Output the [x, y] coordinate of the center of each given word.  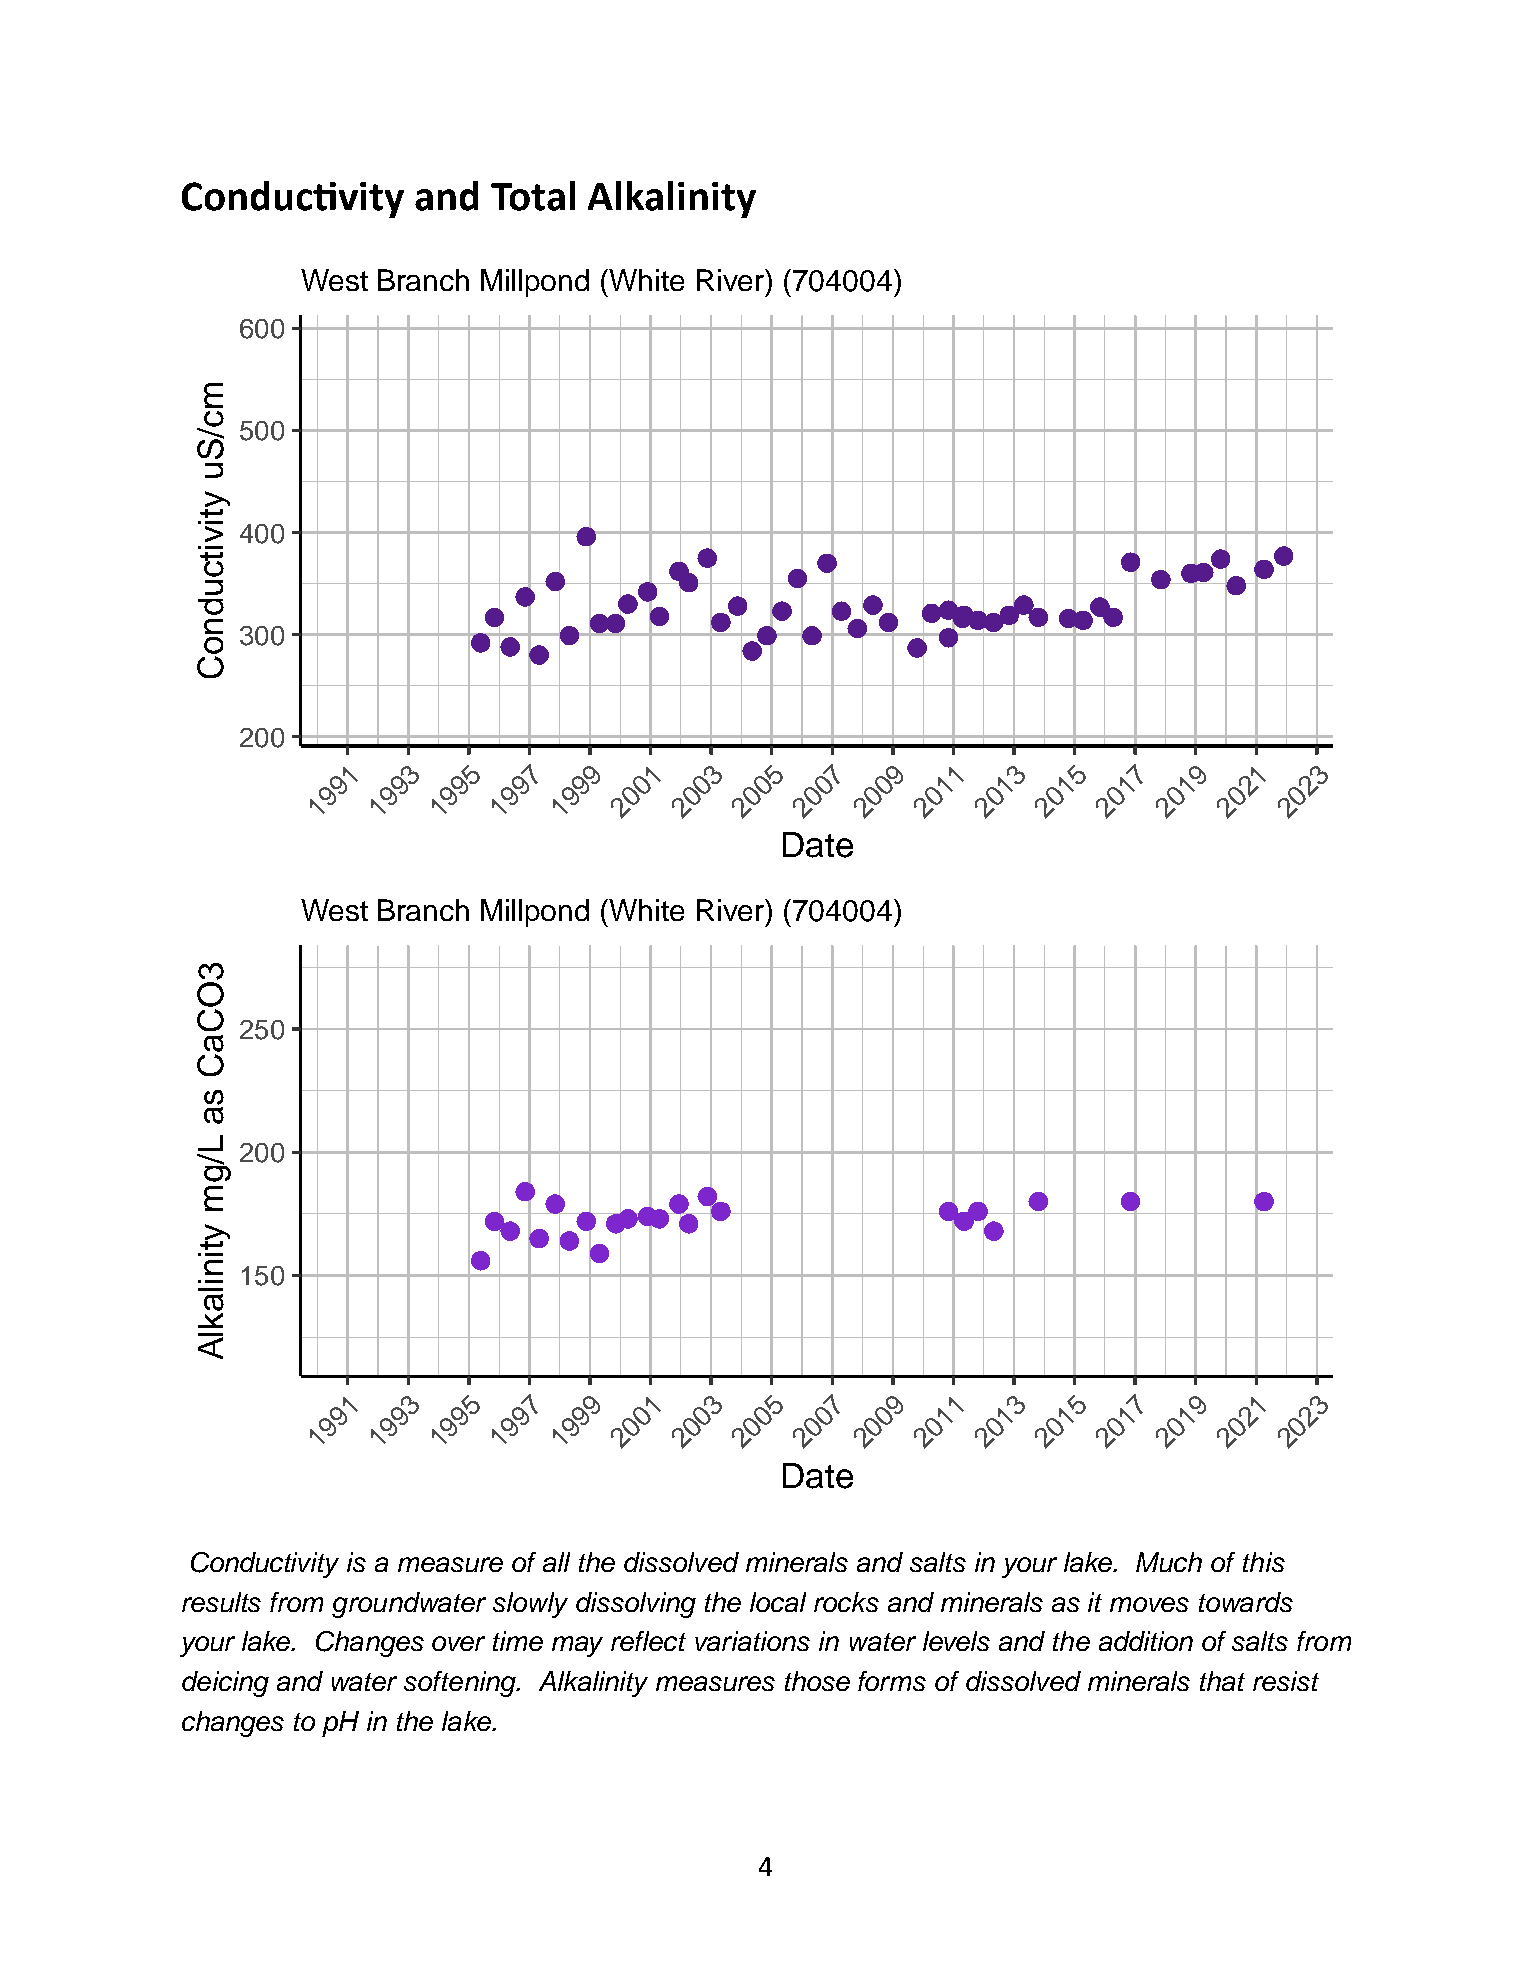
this [1264, 1562]
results [221, 1602]
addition [1146, 1641]
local [778, 1602]
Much [1169, 1562]
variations [752, 1641]
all [556, 1562]
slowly [530, 1605]
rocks [846, 1602]
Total [533, 196]
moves [1149, 1604]
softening [461, 1684]
